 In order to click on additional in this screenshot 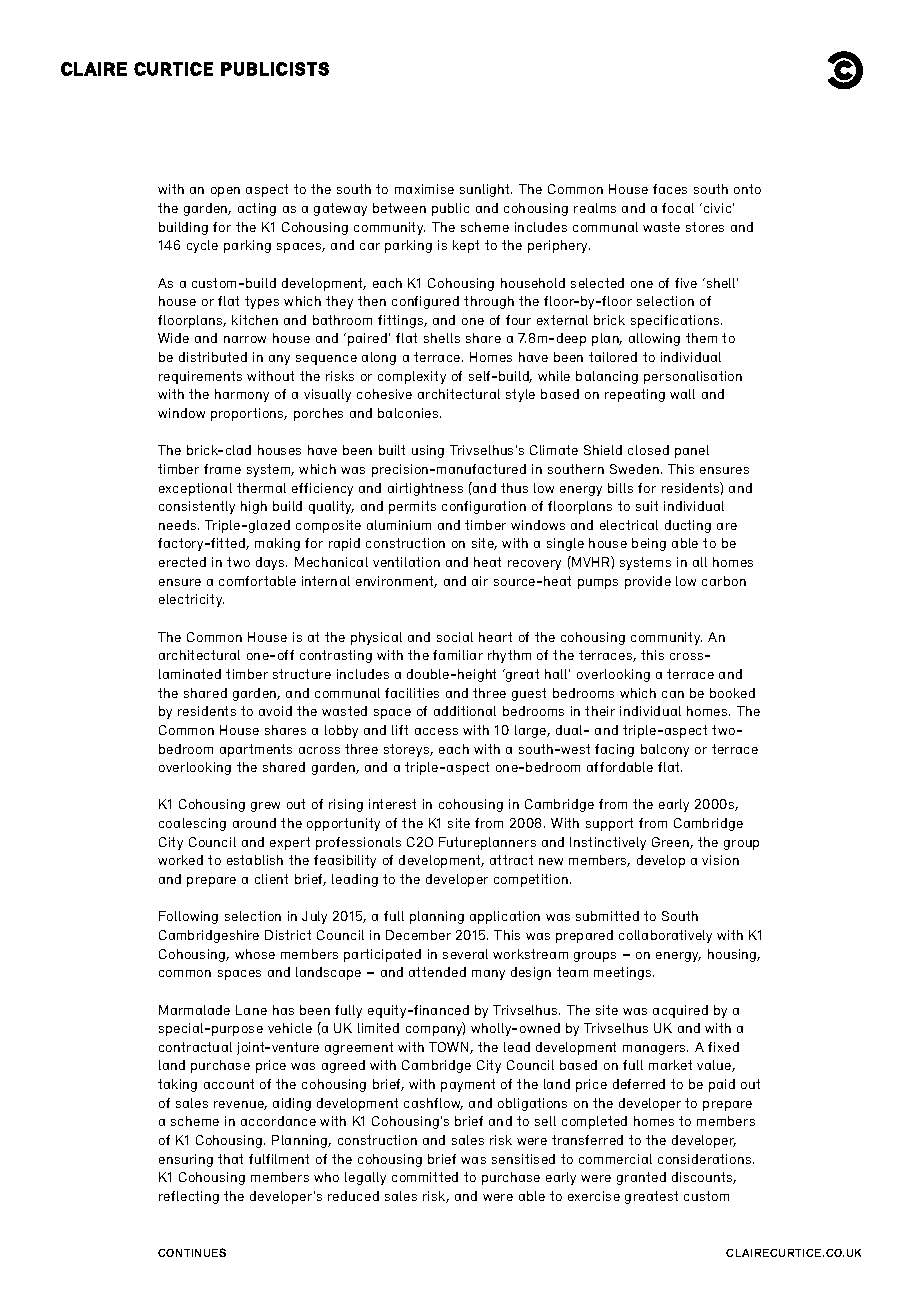, I will do `click(465, 711)`.
